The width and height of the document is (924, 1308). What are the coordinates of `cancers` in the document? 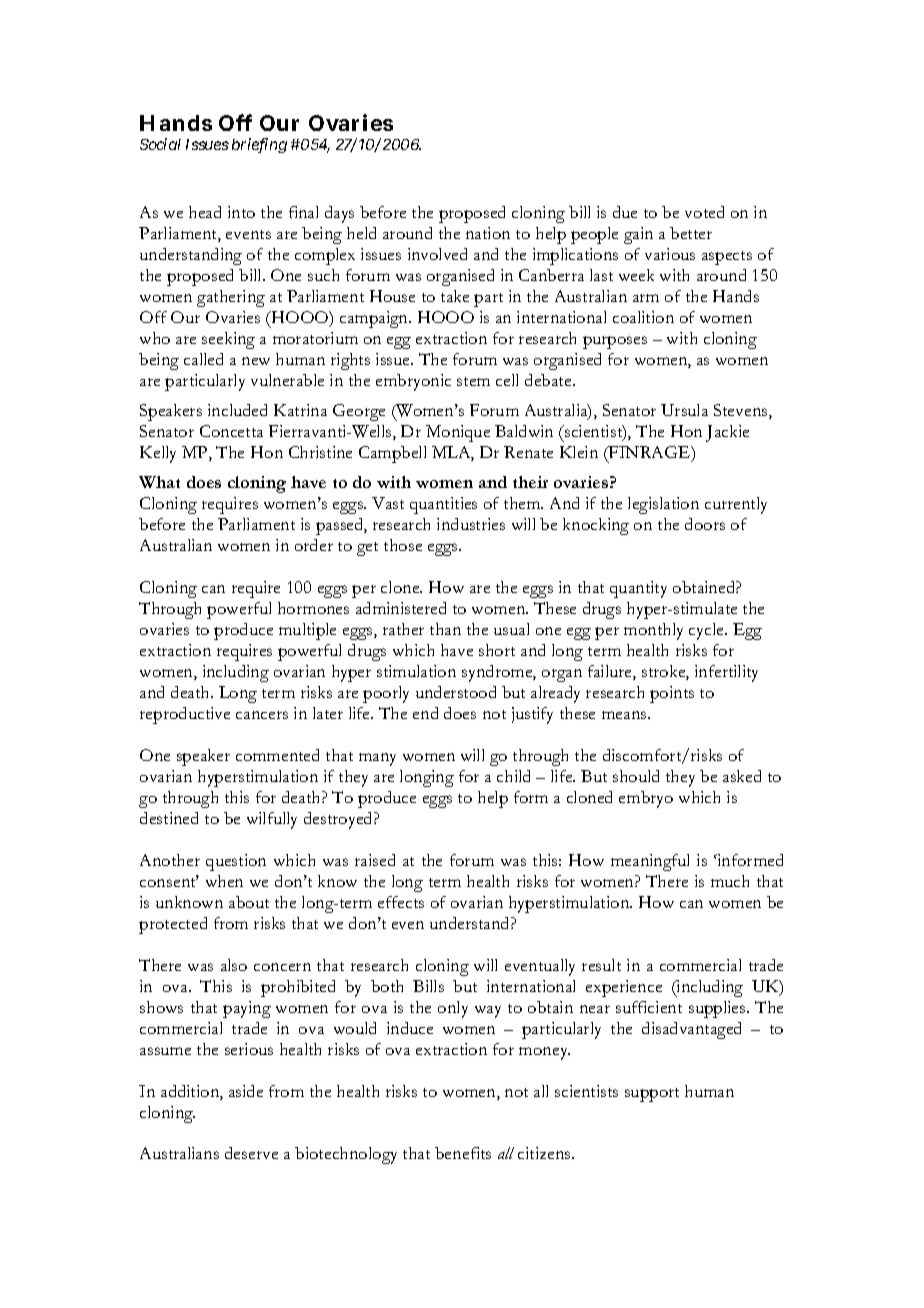 It's located at (262, 715).
